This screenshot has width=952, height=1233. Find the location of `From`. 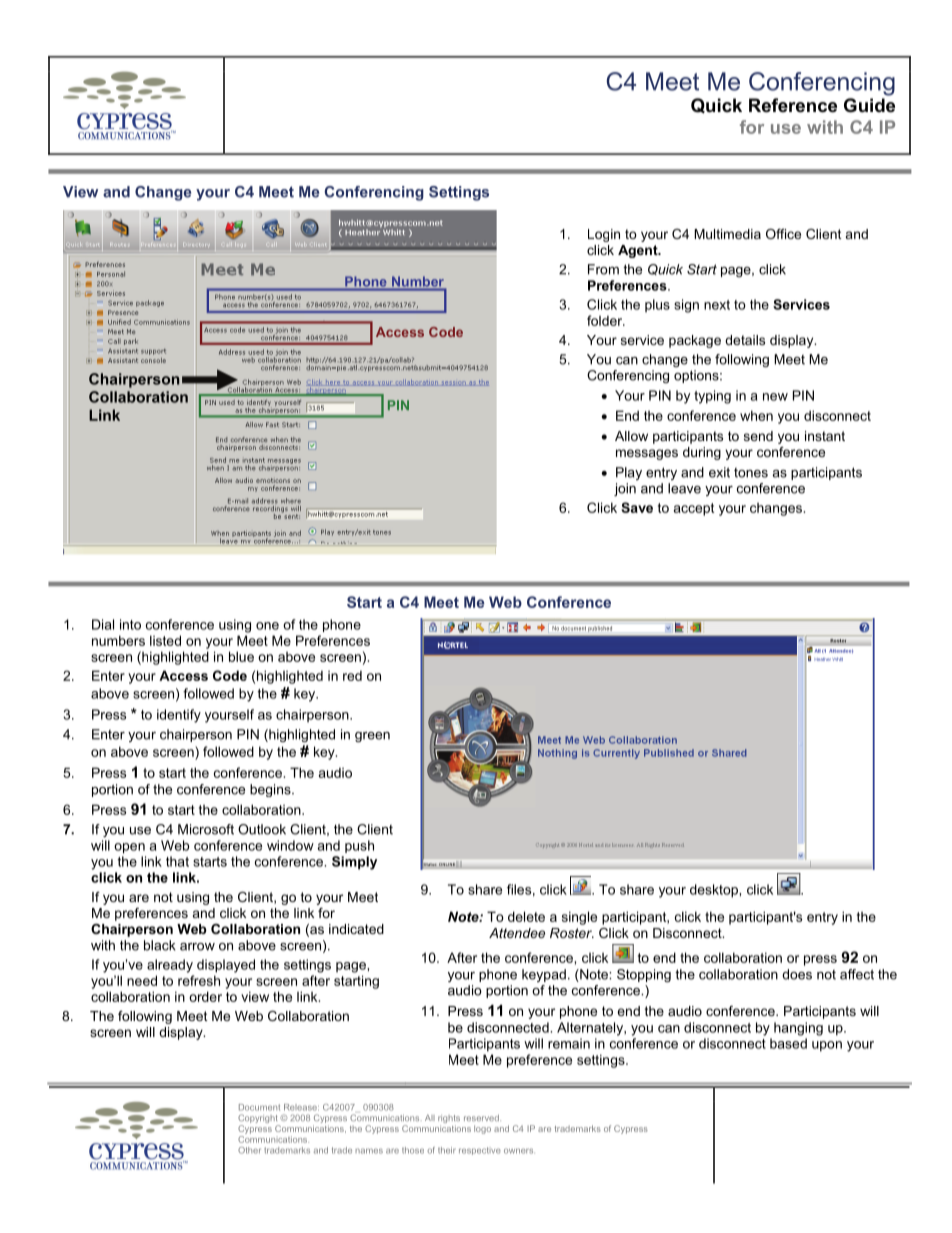

From is located at coordinates (603, 269).
